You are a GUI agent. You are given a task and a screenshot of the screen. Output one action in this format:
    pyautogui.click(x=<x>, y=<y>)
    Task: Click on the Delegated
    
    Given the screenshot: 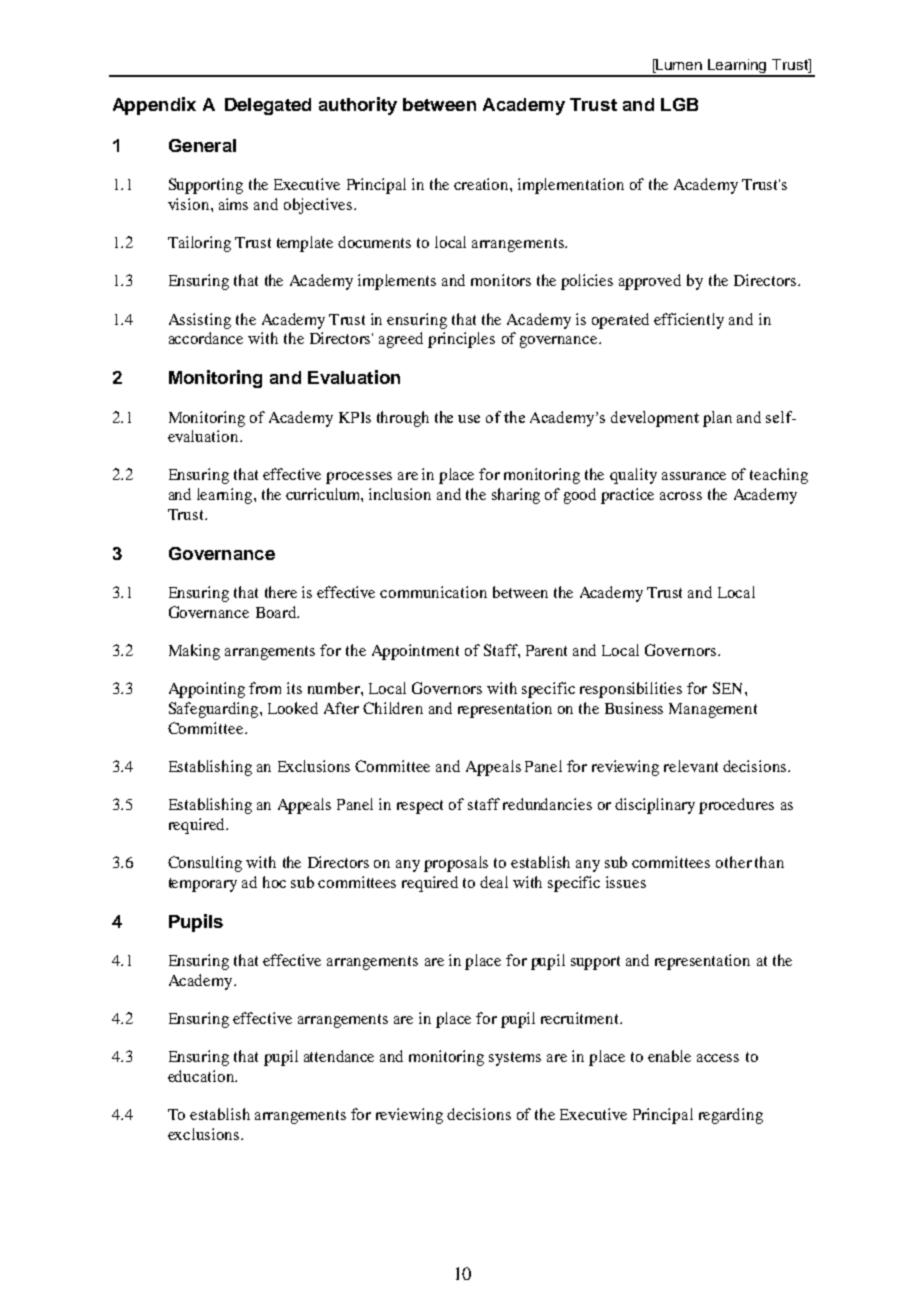 What is the action you would take?
    pyautogui.click(x=268, y=106)
